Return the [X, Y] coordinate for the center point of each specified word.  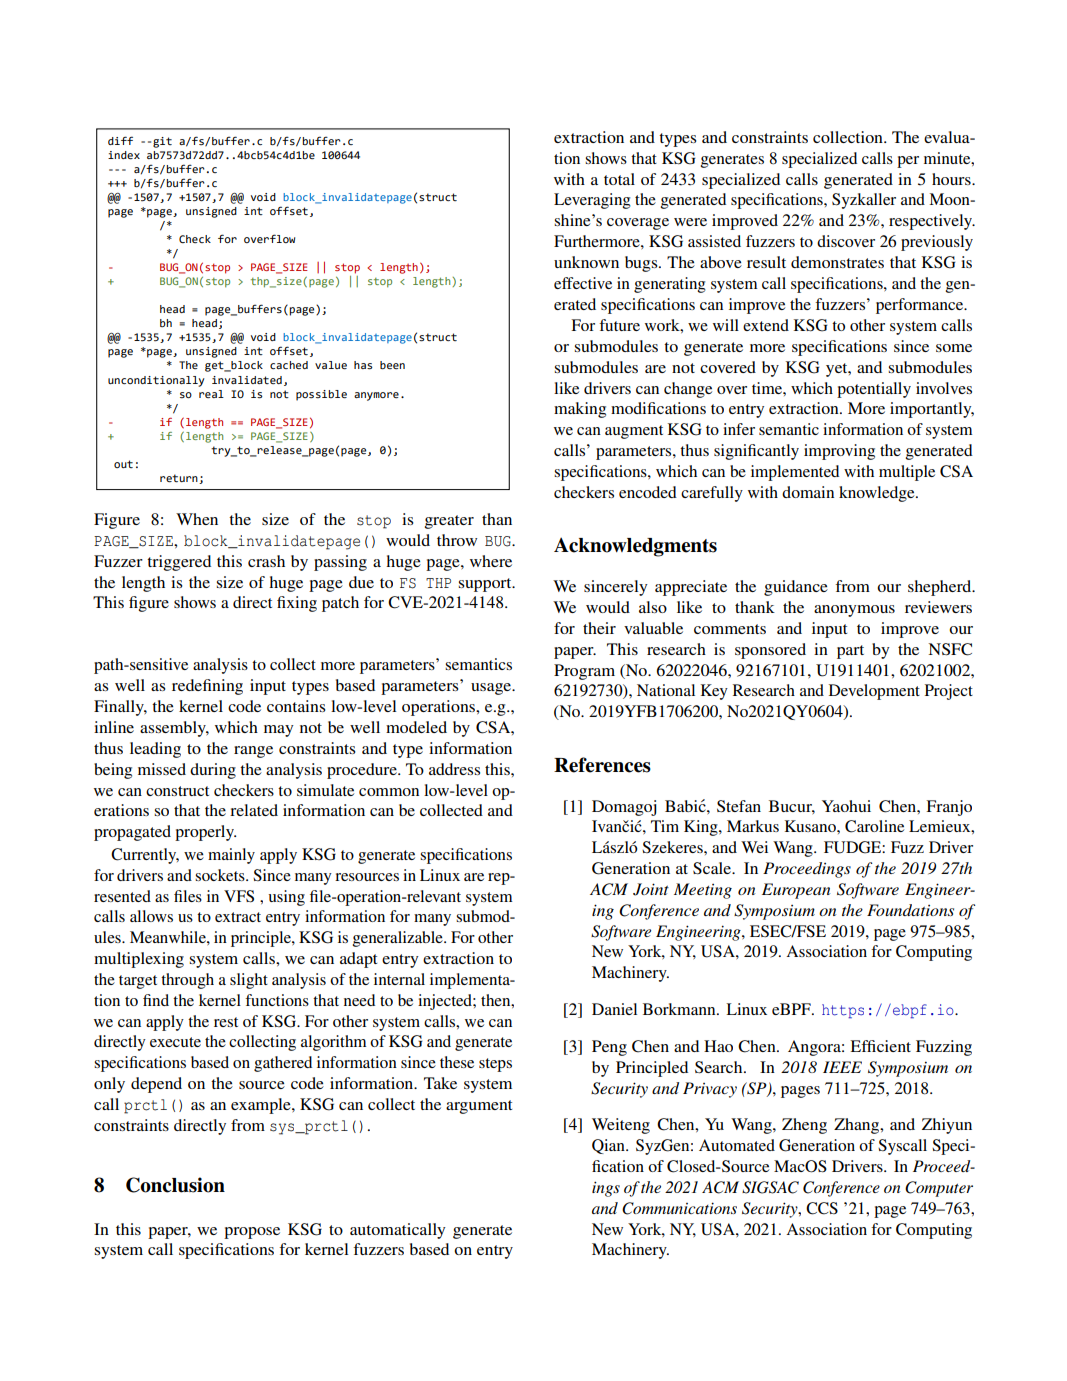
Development [874, 692]
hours [952, 179]
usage [492, 689]
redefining [207, 687]
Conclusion [175, 1185]
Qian [609, 1146]
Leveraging [592, 201]
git [162, 142]
